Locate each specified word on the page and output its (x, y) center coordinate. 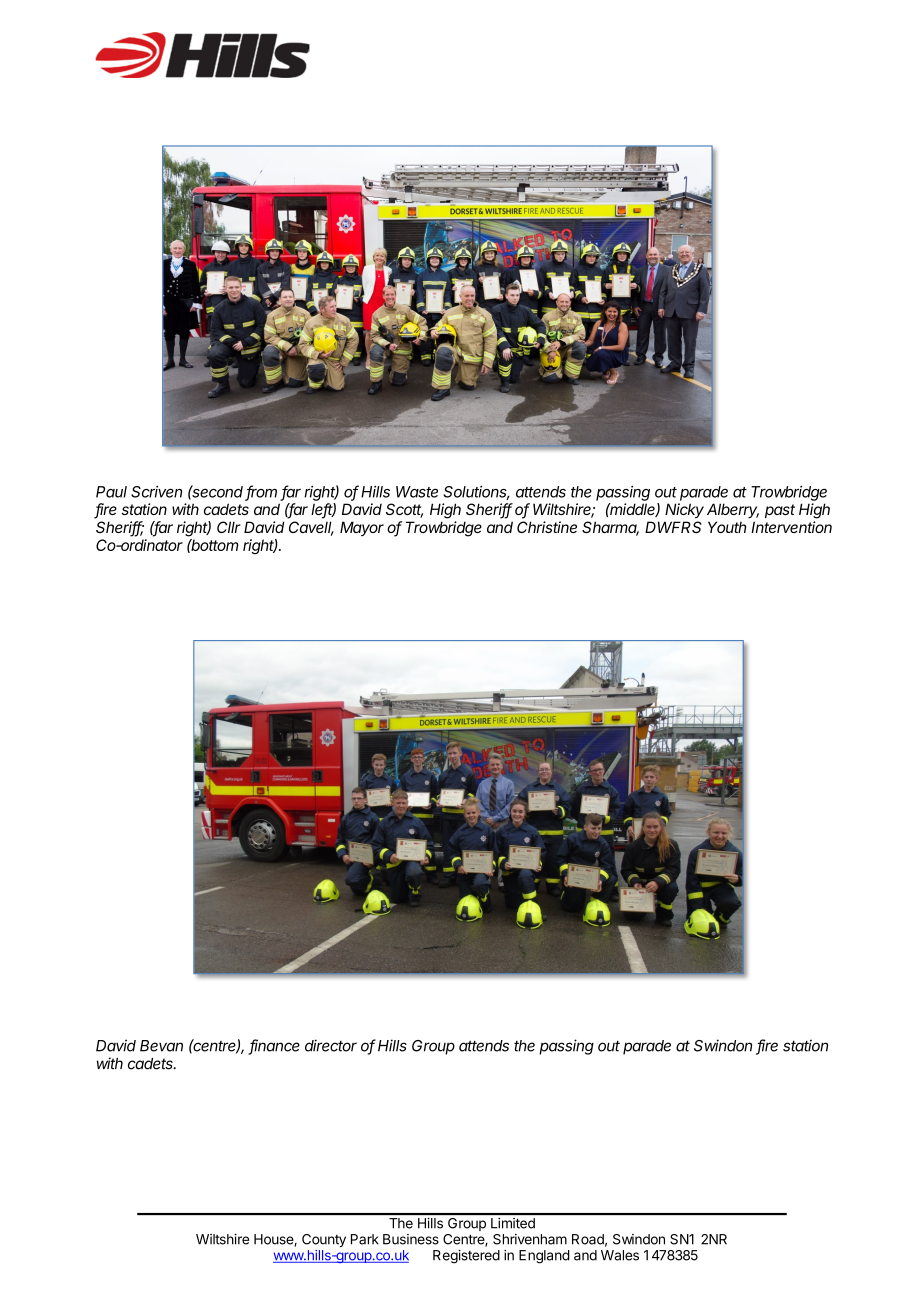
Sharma (610, 528)
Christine (547, 527)
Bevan (161, 1046)
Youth (727, 527)
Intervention (791, 527)
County (324, 1240)
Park (365, 1239)
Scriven (156, 492)
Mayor (362, 528)
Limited (513, 1223)
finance (274, 1046)
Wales (620, 1255)
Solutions (476, 493)
